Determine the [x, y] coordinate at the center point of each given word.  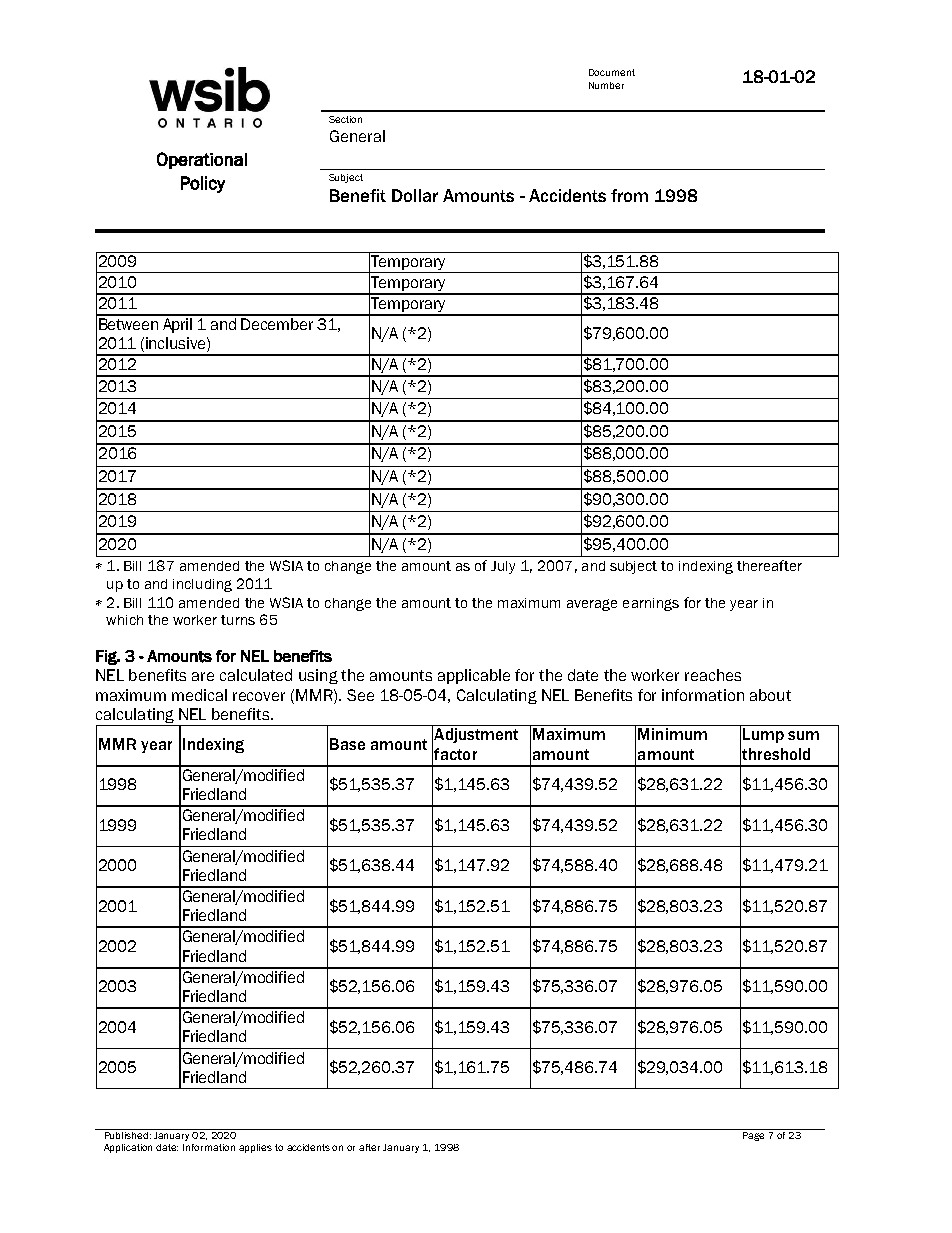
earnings [651, 604]
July [503, 567]
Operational [202, 160]
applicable [474, 676]
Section [345, 119]
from [629, 195]
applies [255, 1148]
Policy [203, 184]
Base [347, 744]
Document [612, 72]
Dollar [415, 195]
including [202, 585]
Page [754, 1135]
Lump [763, 735]
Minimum [672, 734]
